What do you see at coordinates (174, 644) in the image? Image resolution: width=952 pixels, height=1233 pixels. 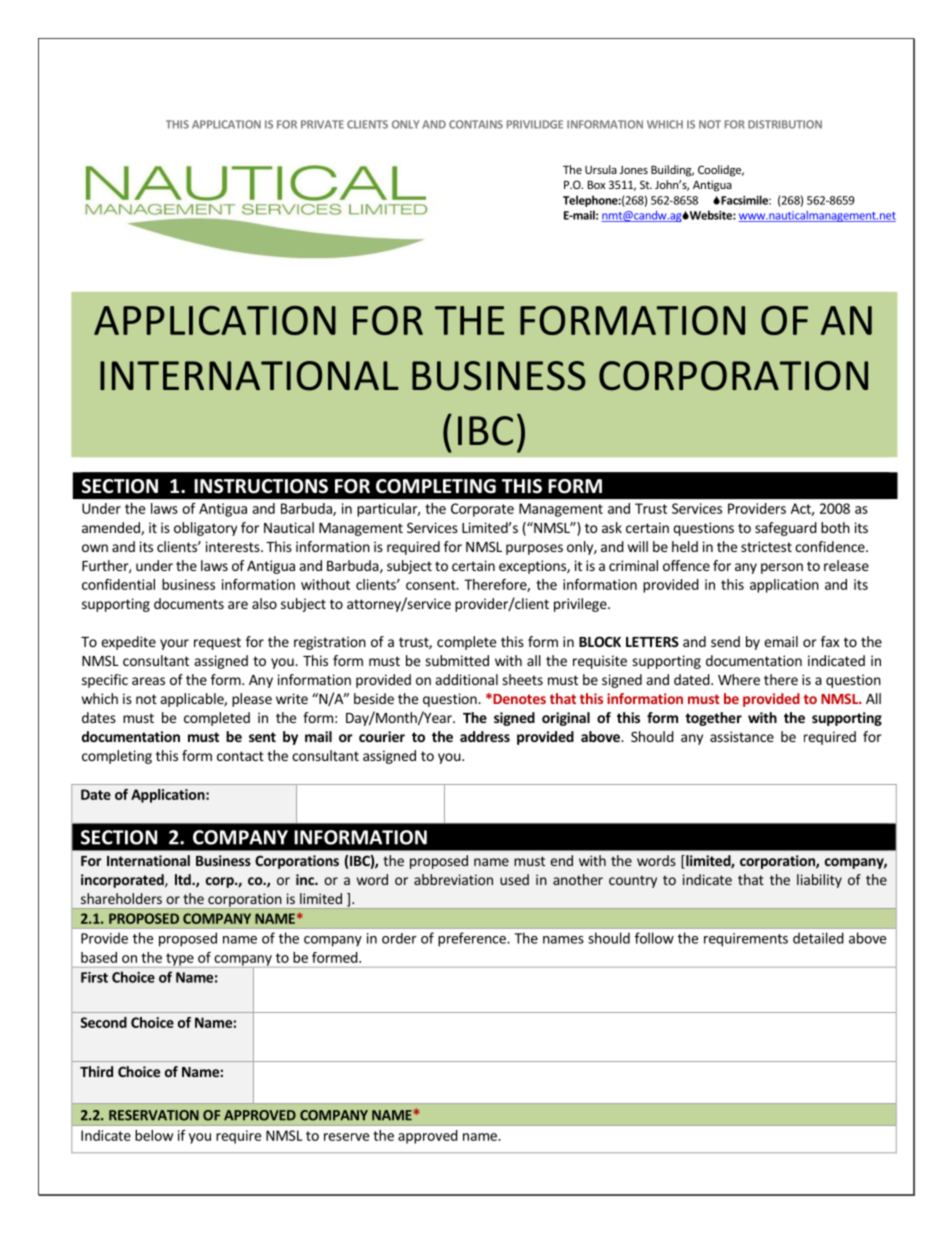 I see `your` at bounding box center [174, 644].
